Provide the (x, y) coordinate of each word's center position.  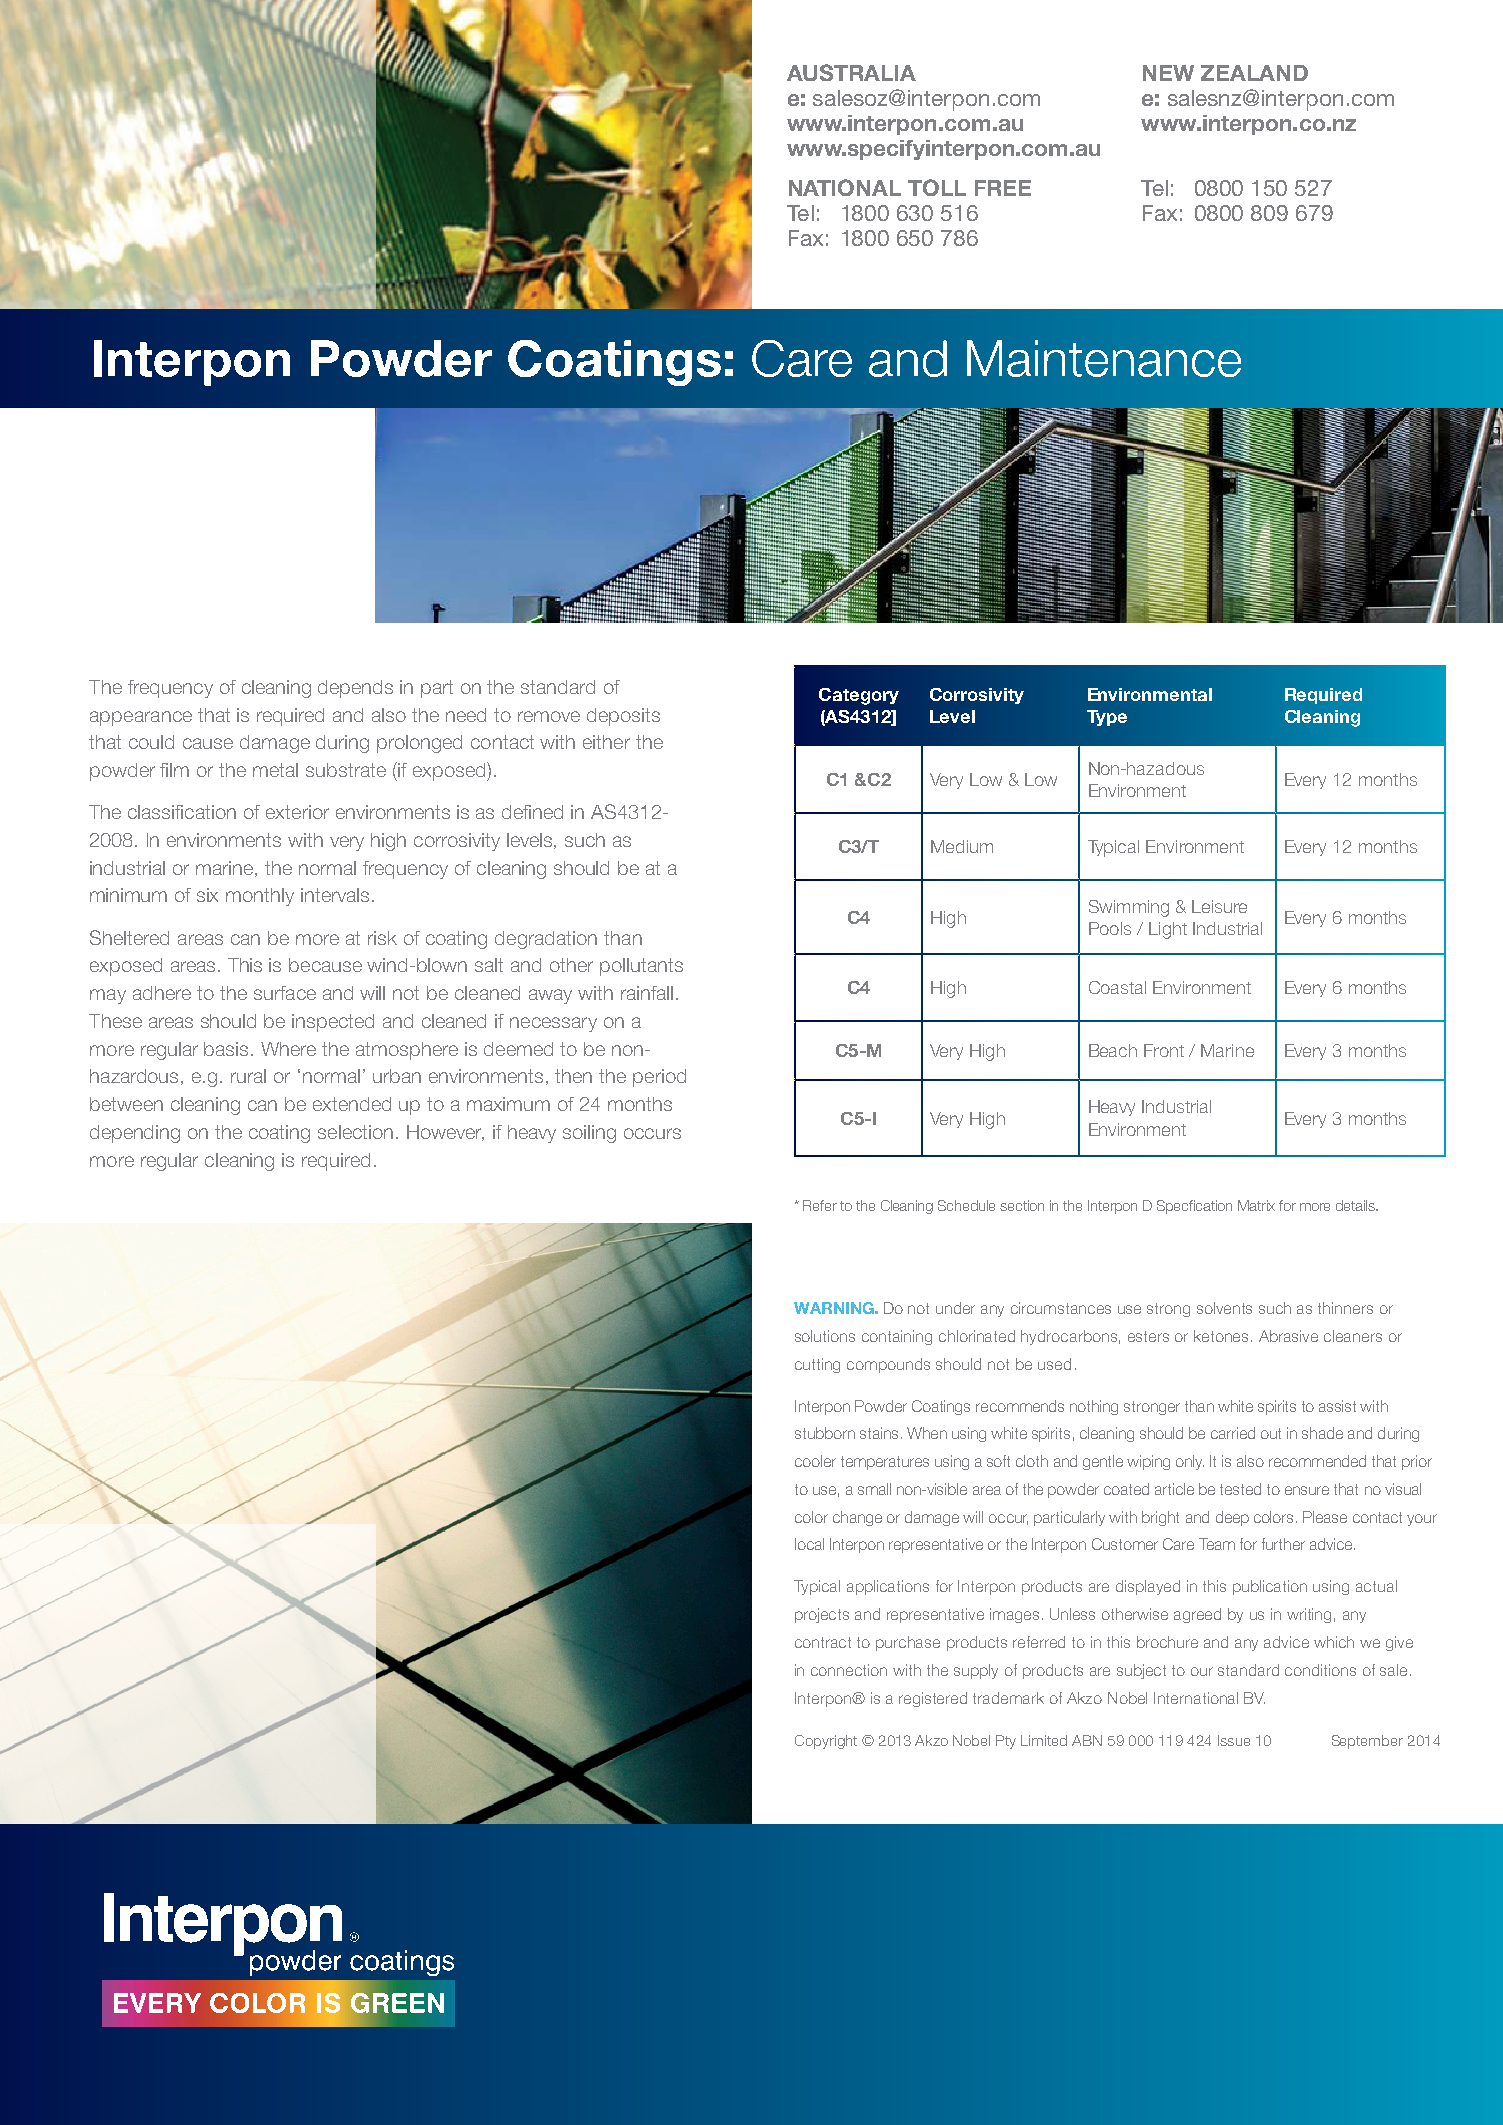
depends (355, 689)
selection (355, 1132)
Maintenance (1104, 358)
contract (823, 1642)
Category (859, 696)
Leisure (1219, 906)
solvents (1224, 1308)
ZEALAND (1254, 73)
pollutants (641, 967)
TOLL (937, 187)
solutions (825, 1336)
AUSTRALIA (851, 72)
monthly (260, 897)
